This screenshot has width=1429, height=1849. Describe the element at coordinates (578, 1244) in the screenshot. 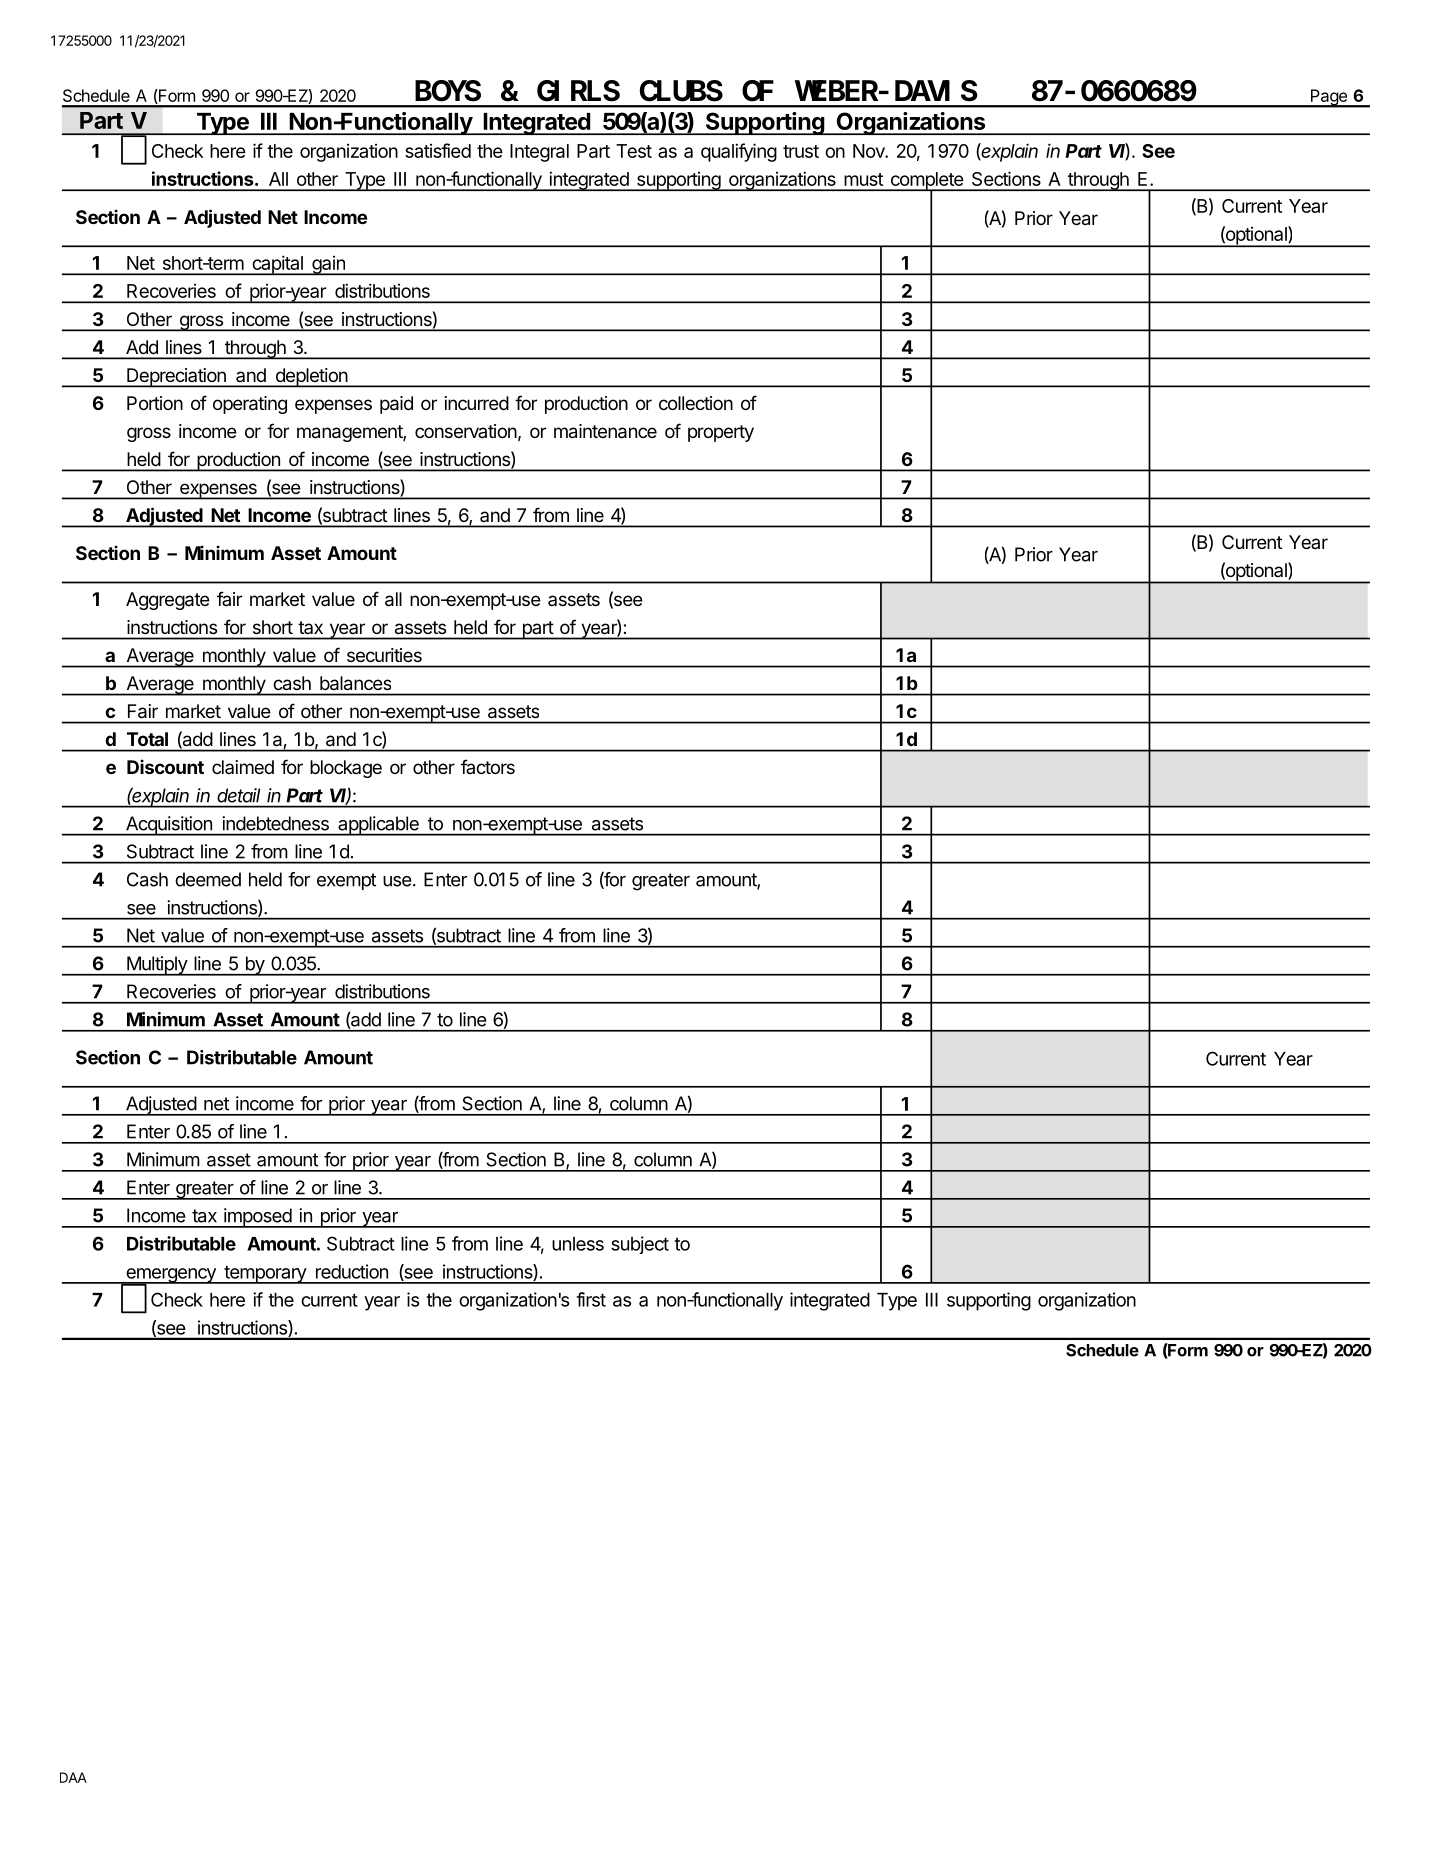

I see `unless` at that location.
